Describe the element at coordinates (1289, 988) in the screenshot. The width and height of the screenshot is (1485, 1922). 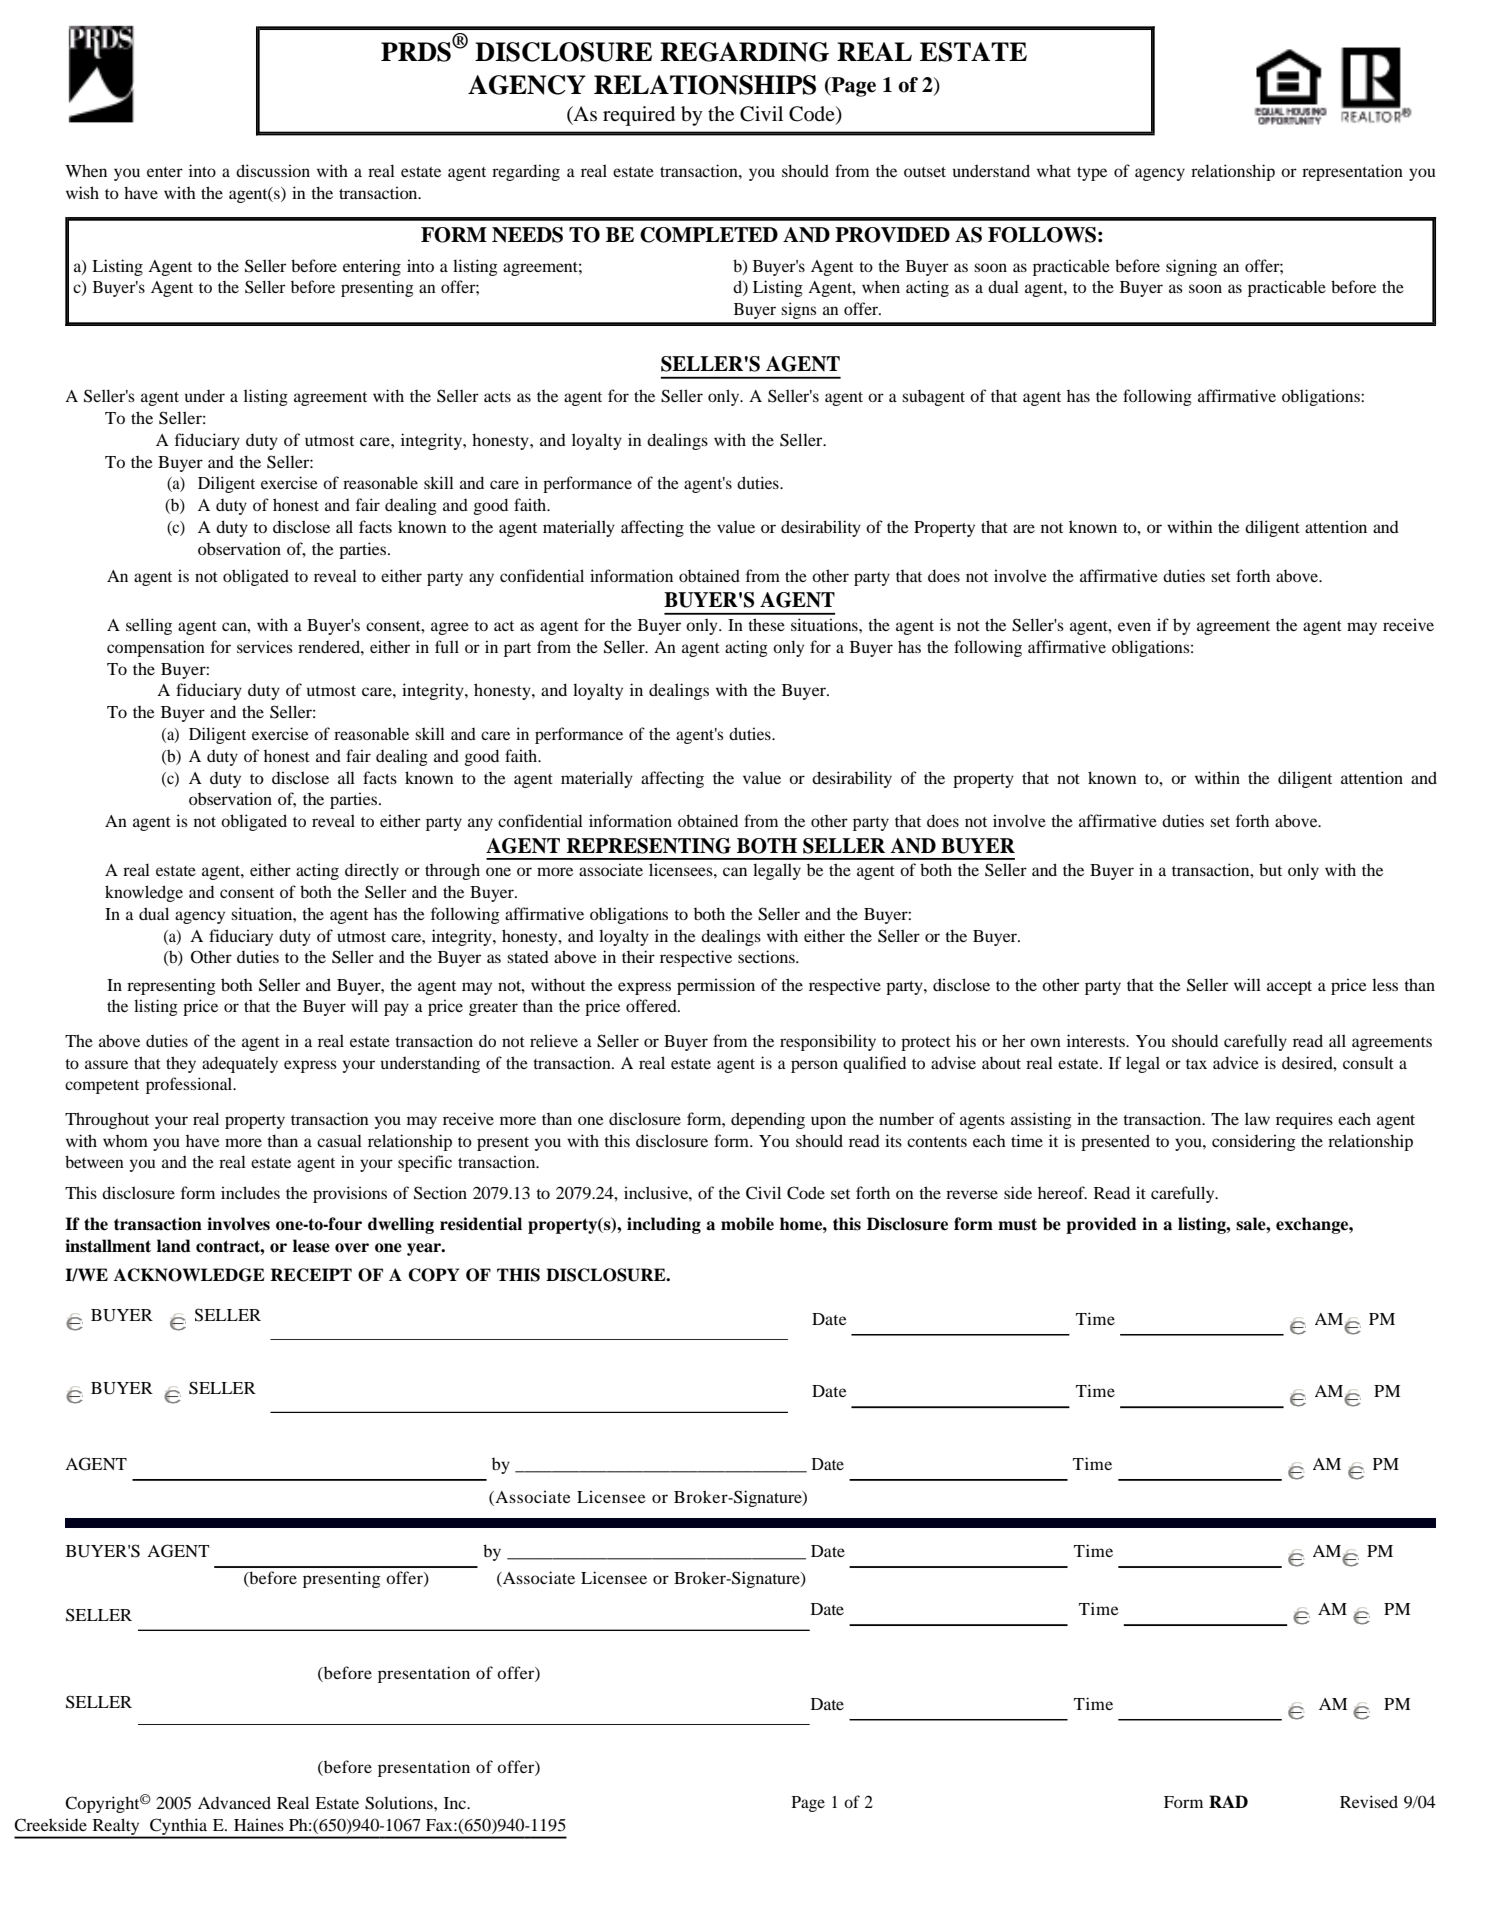
I see `accept` at that location.
